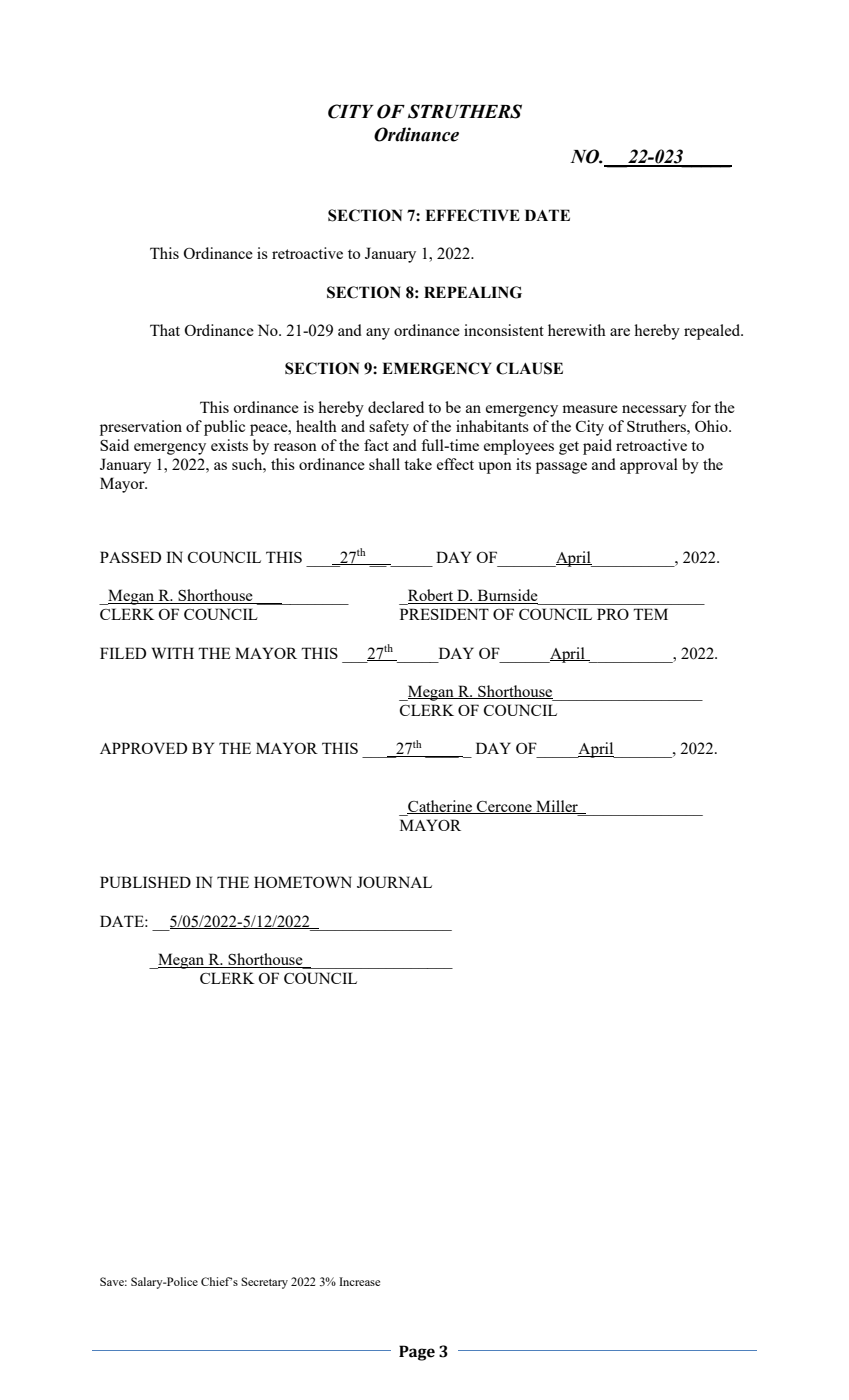  What do you see at coordinates (264, 1283) in the screenshot?
I see `Secretary` at bounding box center [264, 1283].
